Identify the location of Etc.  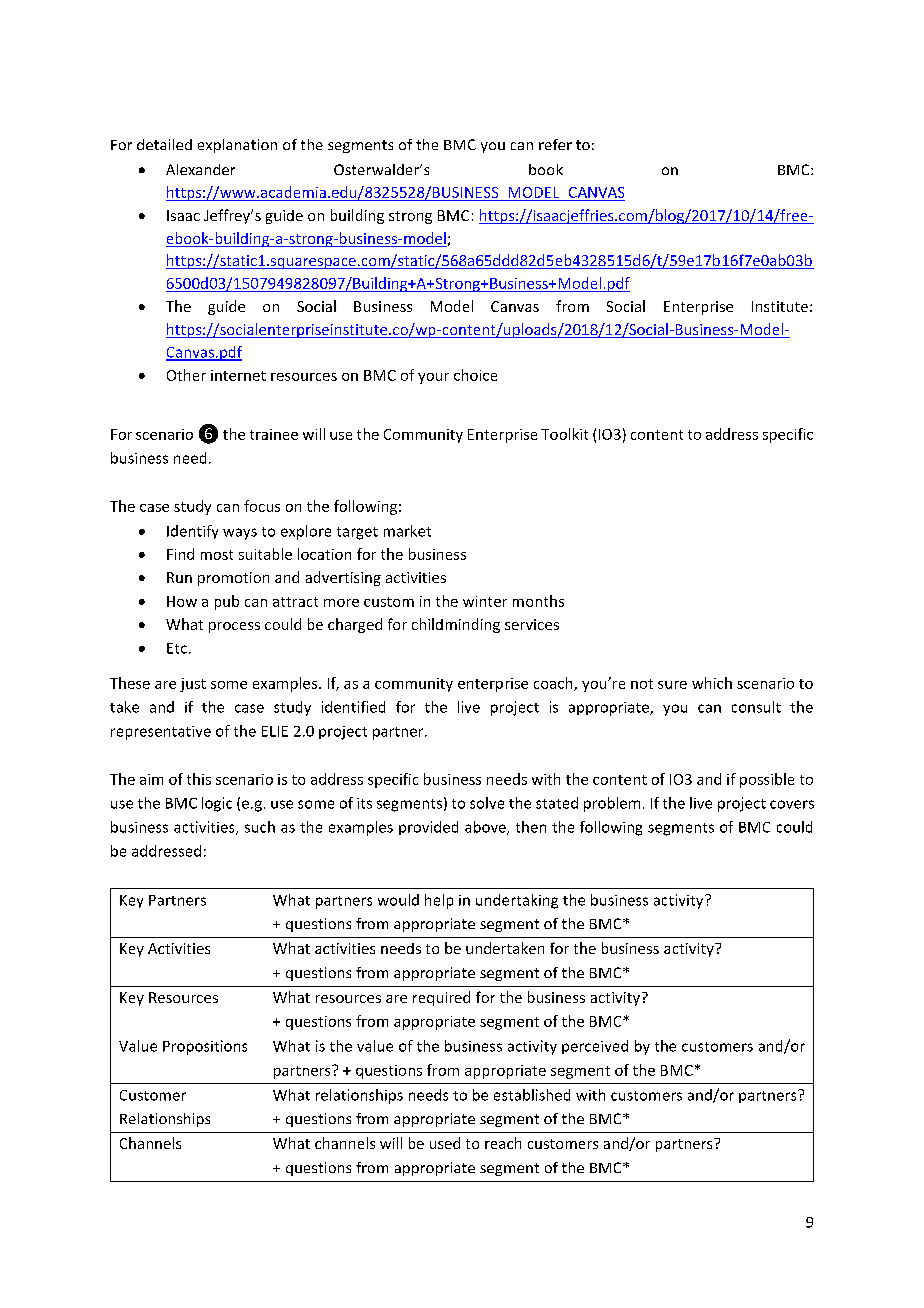
(177, 648).
